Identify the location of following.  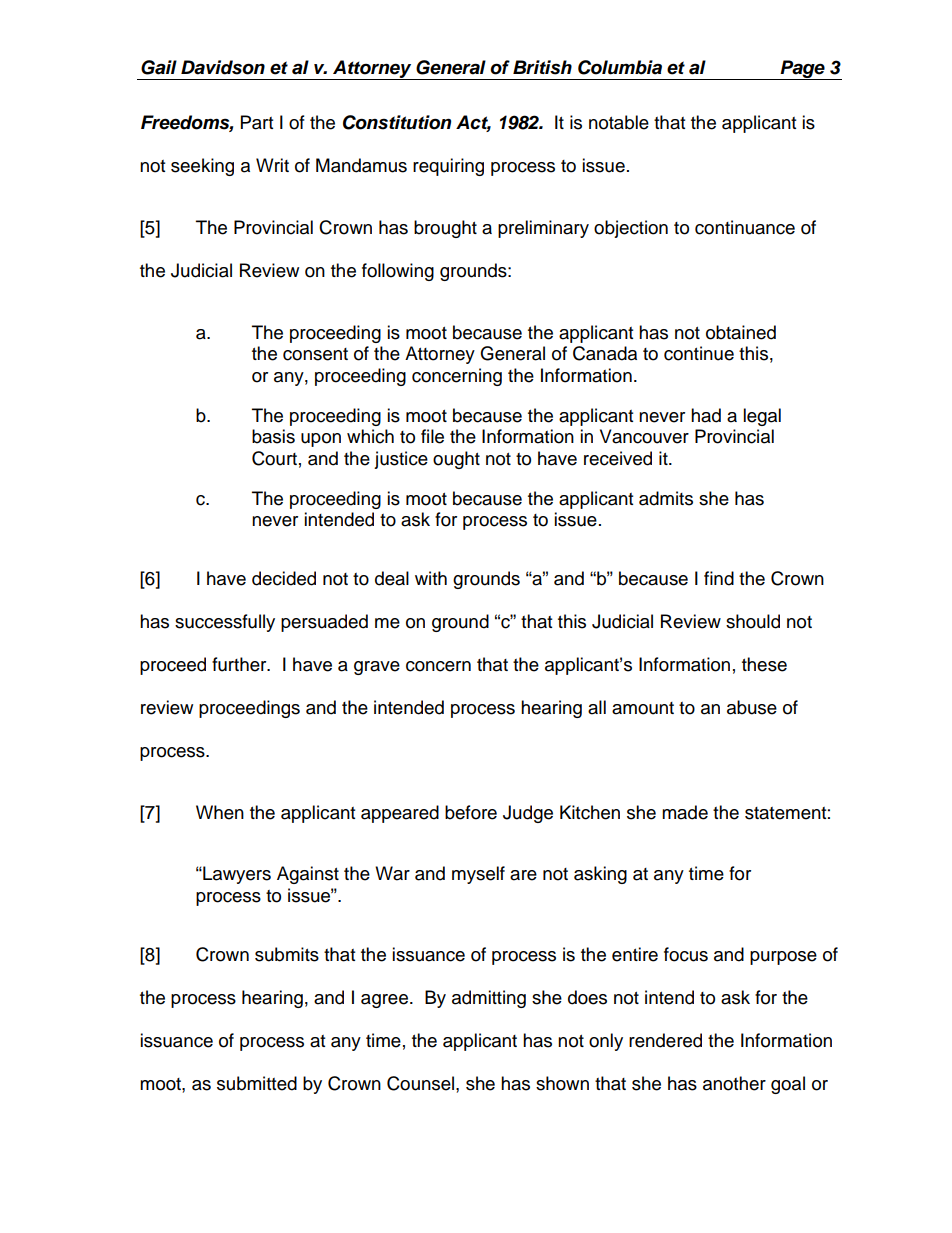
(398, 272).
